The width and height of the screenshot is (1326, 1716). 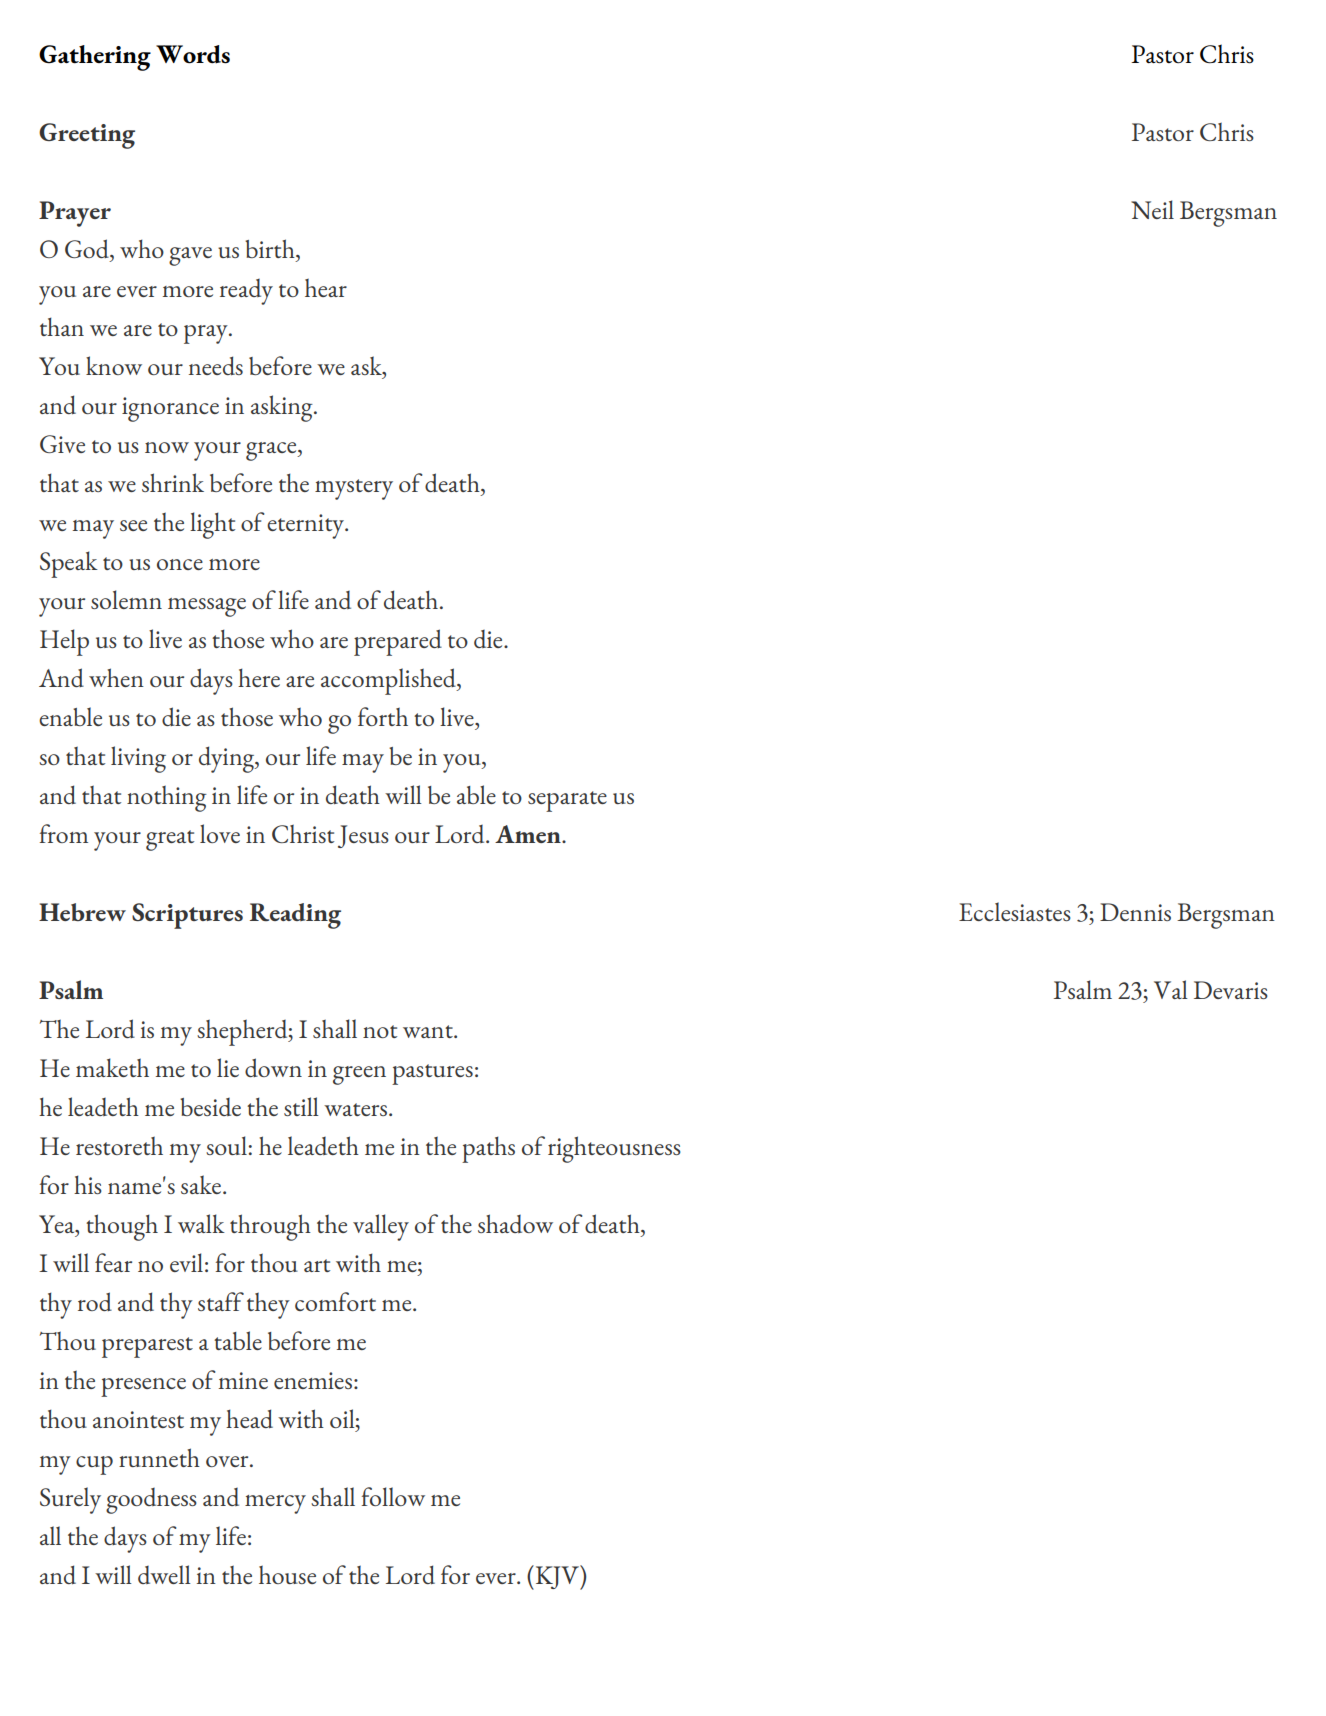 What do you see at coordinates (1015, 911) in the screenshot?
I see `Ecclesiastes` at bounding box center [1015, 911].
